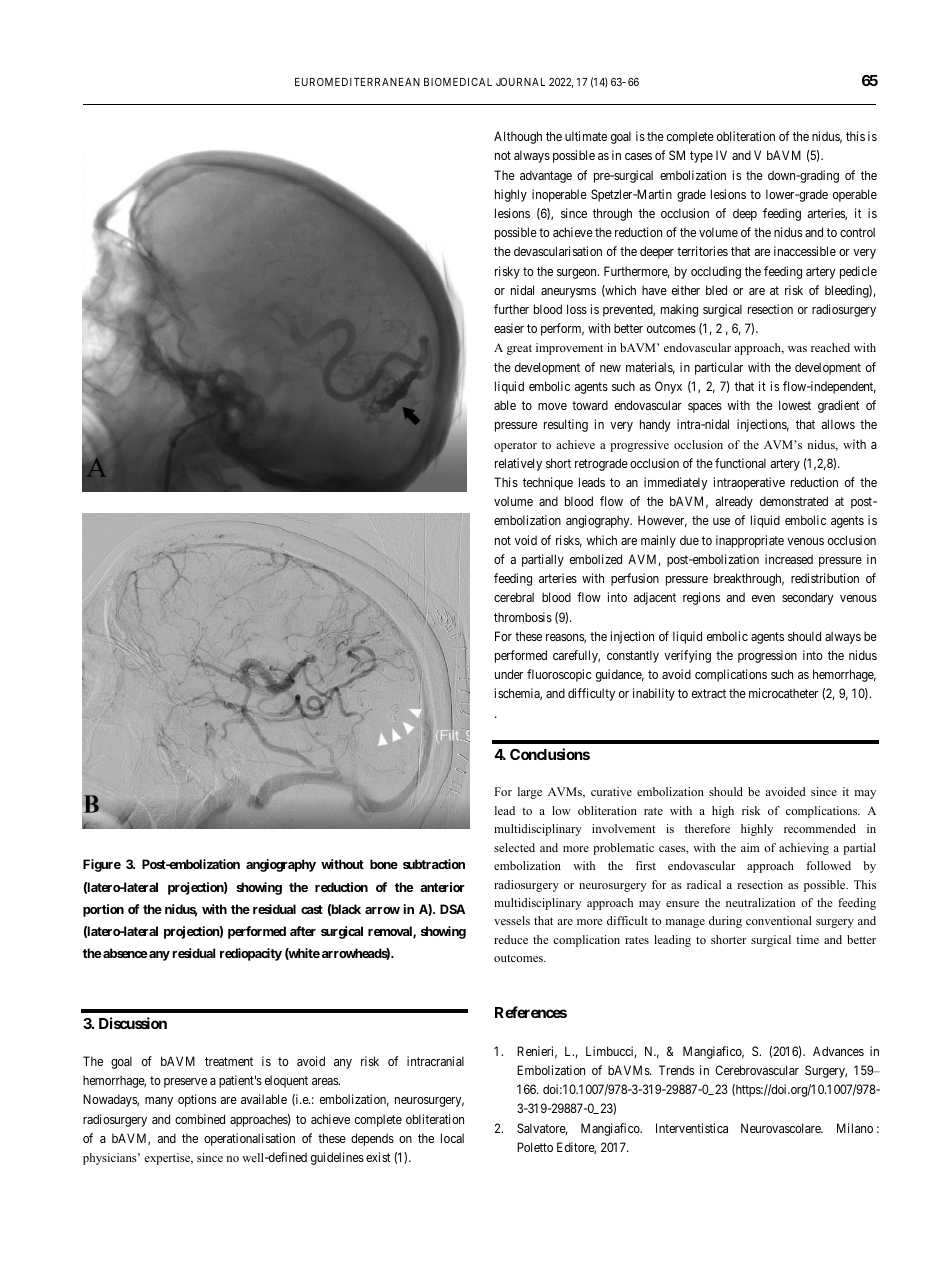 This image has height=1271, width=952. I want to click on combined, so click(200, 1119).
